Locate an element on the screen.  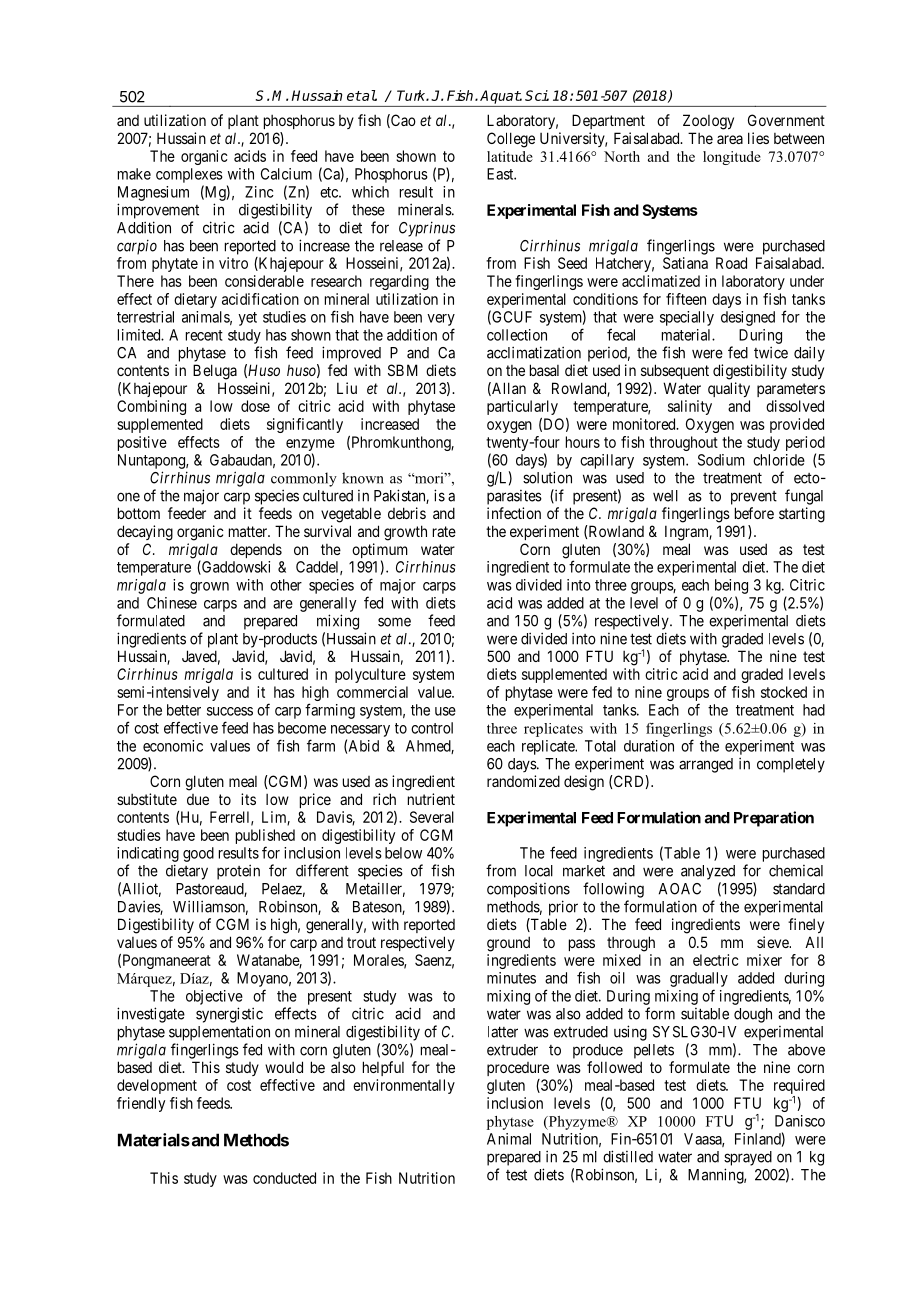
twice is located at coordinates (771, 352).
